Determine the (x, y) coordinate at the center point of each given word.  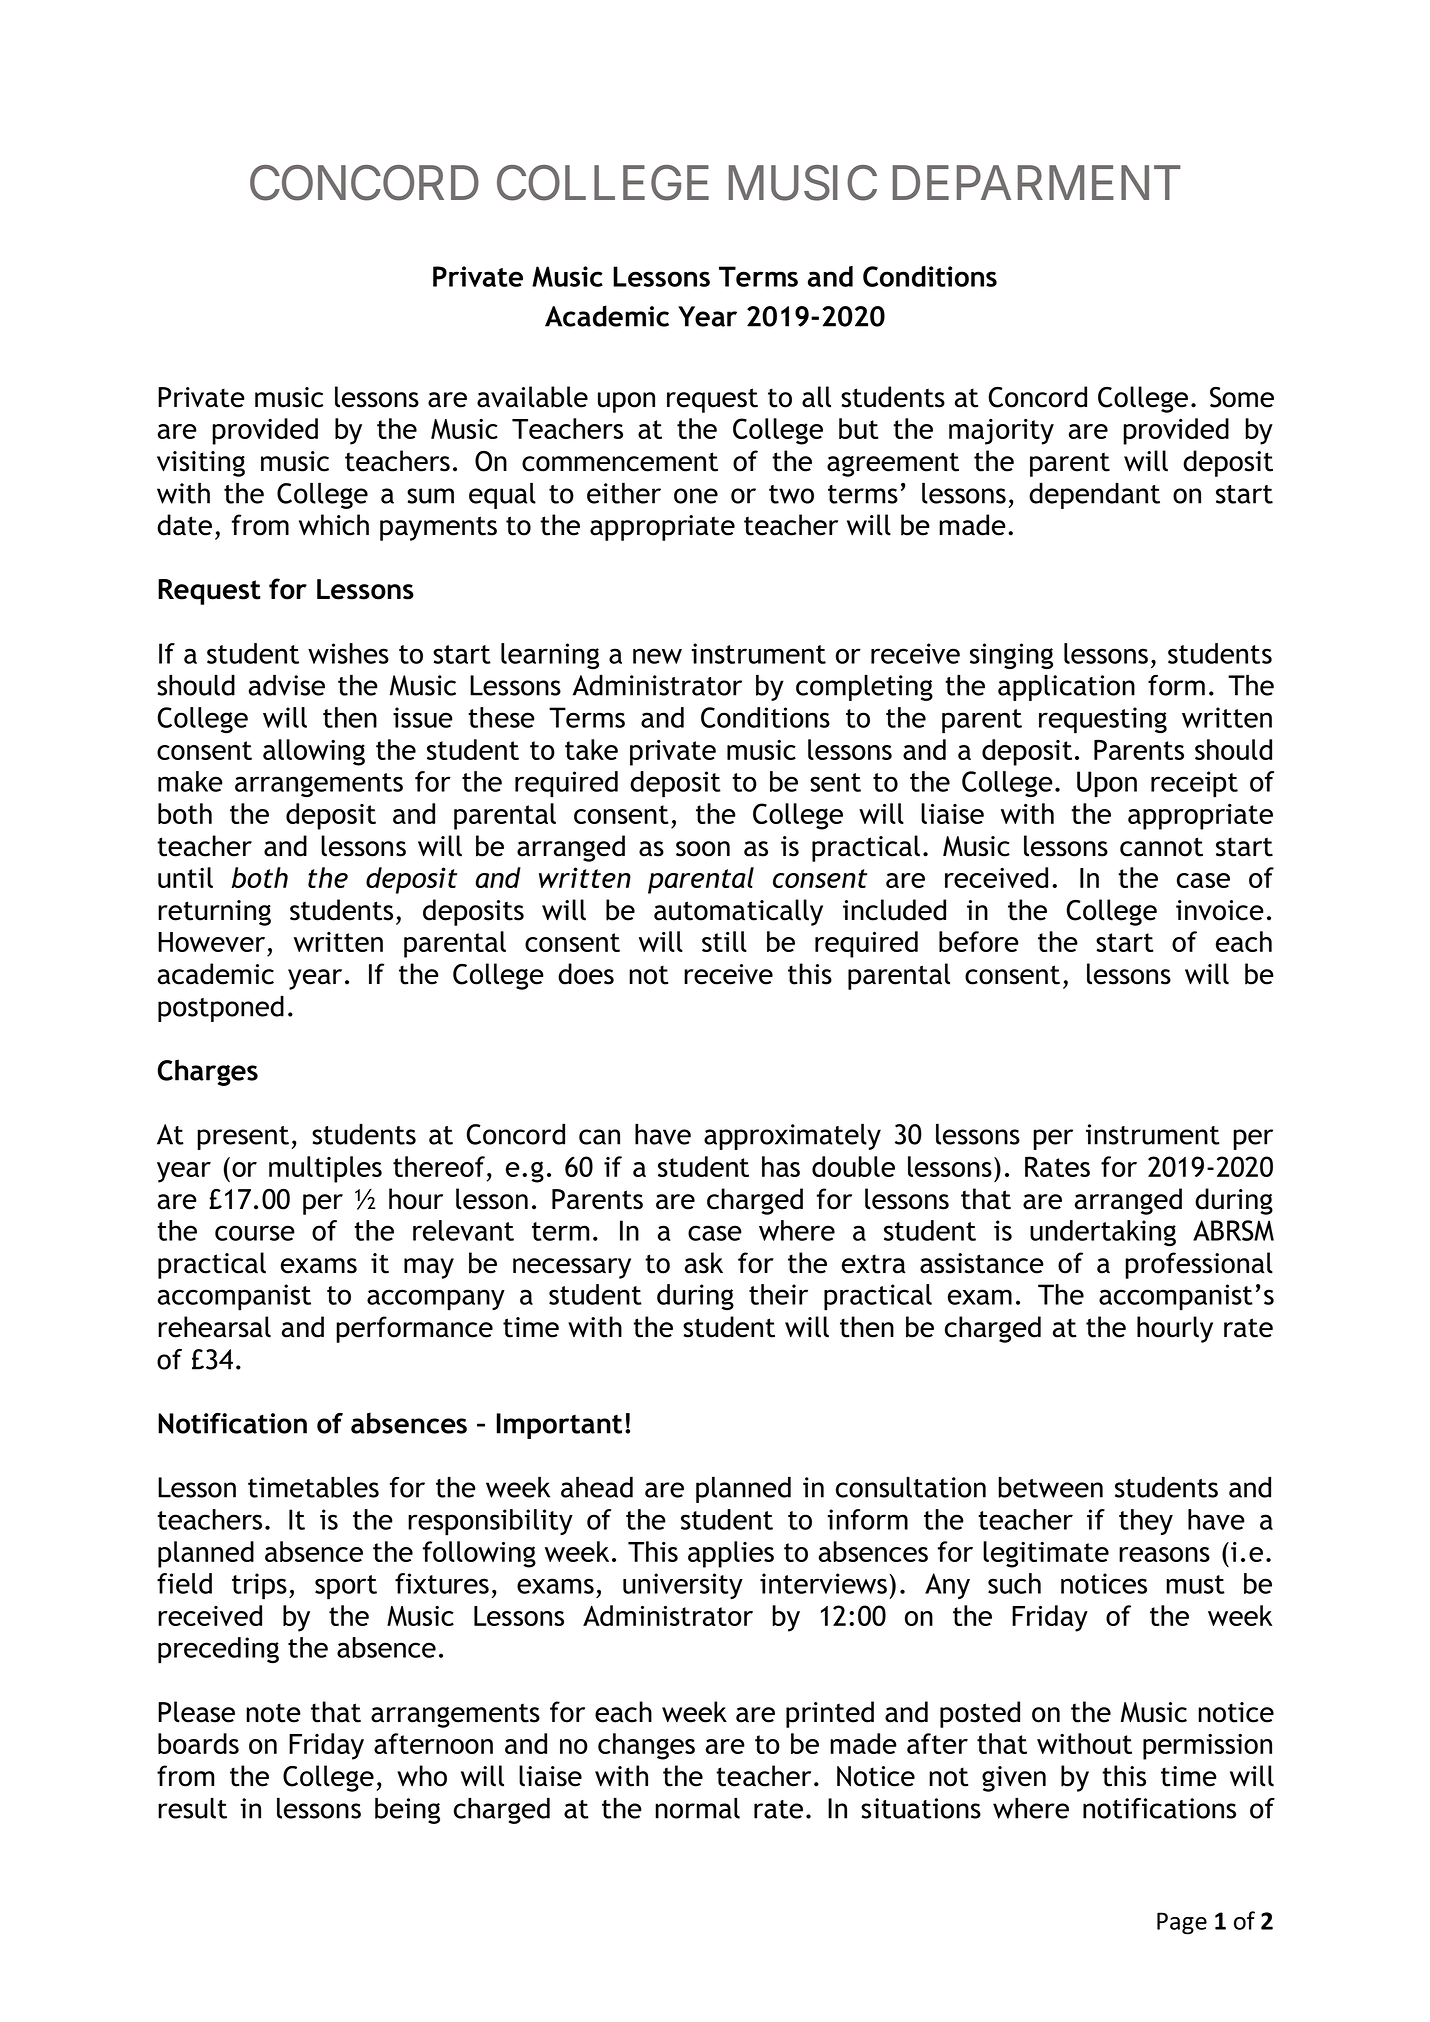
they (1146, 1522)
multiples (325, 1169)
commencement (620, 462)
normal (697, 1808)
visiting (201, 464)
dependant (1094, 496)
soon (703, 849)
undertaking (1103, 1233)
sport (346, 1587)
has (781, 1166)
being (407, 1811)
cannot (1161, 847)
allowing (314, 752)
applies (731, 1554)
